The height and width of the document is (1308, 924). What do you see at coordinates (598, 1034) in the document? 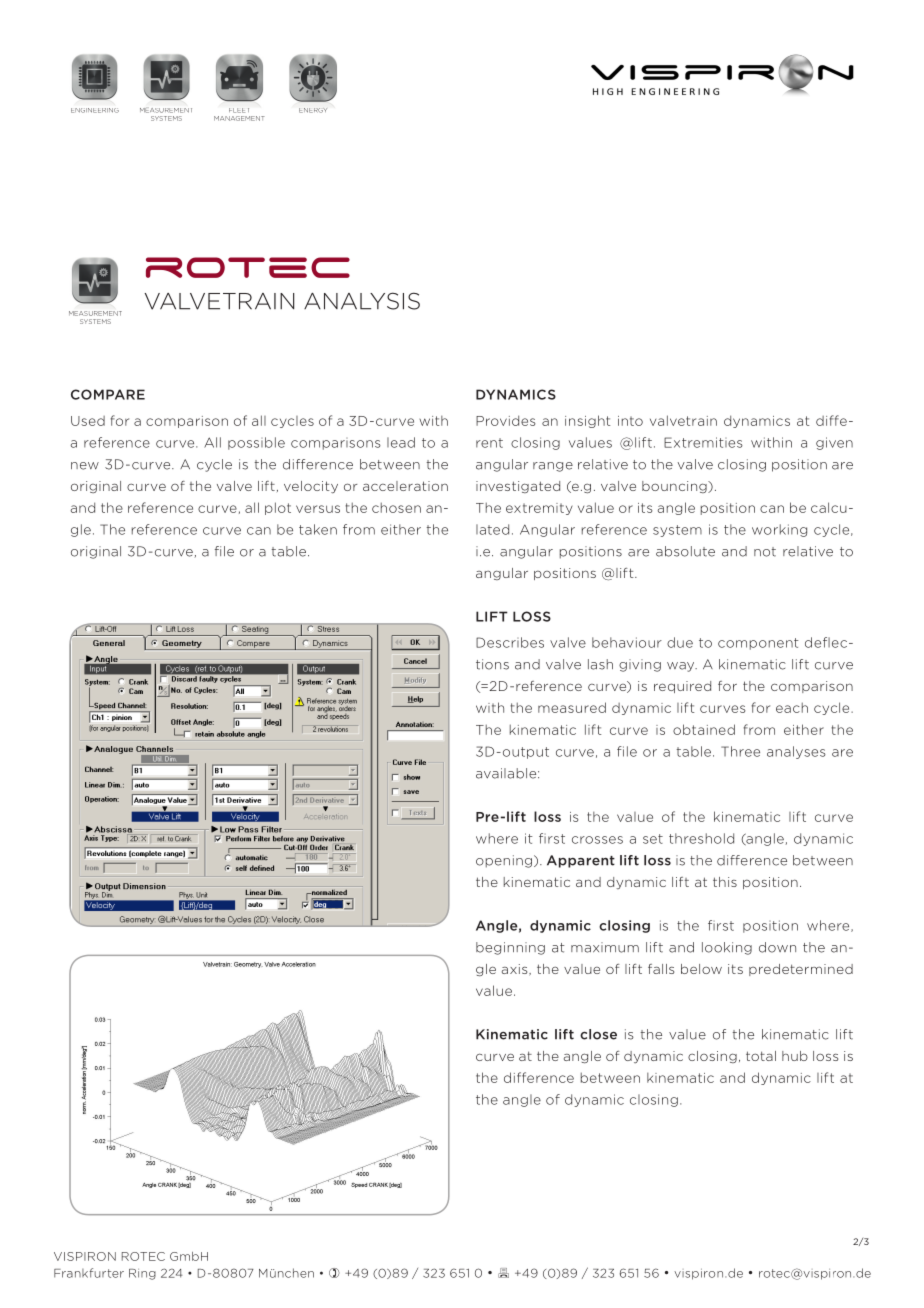
I see `close` at bounding box center [598, 1034].
